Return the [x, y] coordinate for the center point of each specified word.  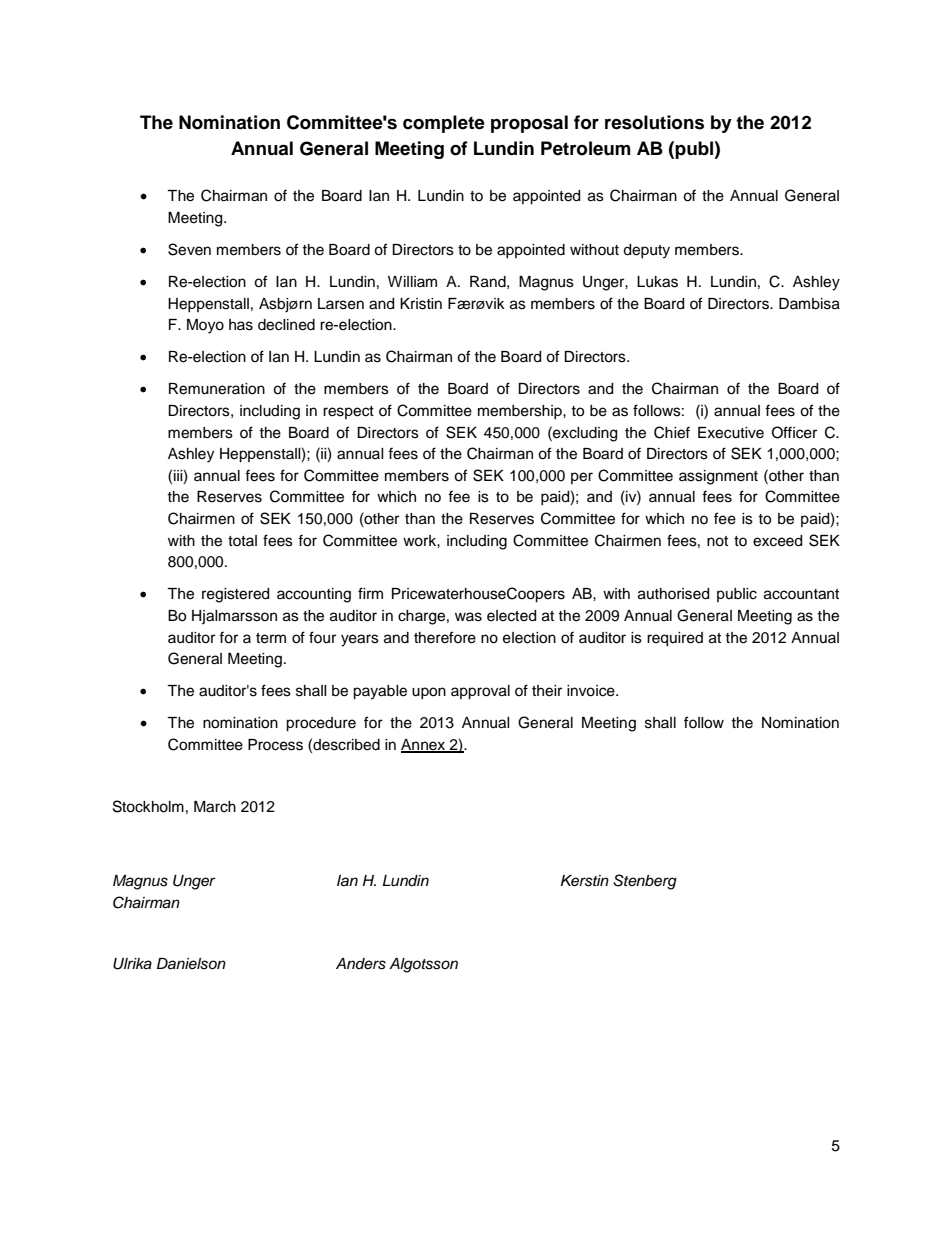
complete [444, 124]
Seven [189, 249]
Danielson [191, 964]
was [468, 617]
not [717, 541]
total [242, 540]
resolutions [654, 122]
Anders [361, 964]
